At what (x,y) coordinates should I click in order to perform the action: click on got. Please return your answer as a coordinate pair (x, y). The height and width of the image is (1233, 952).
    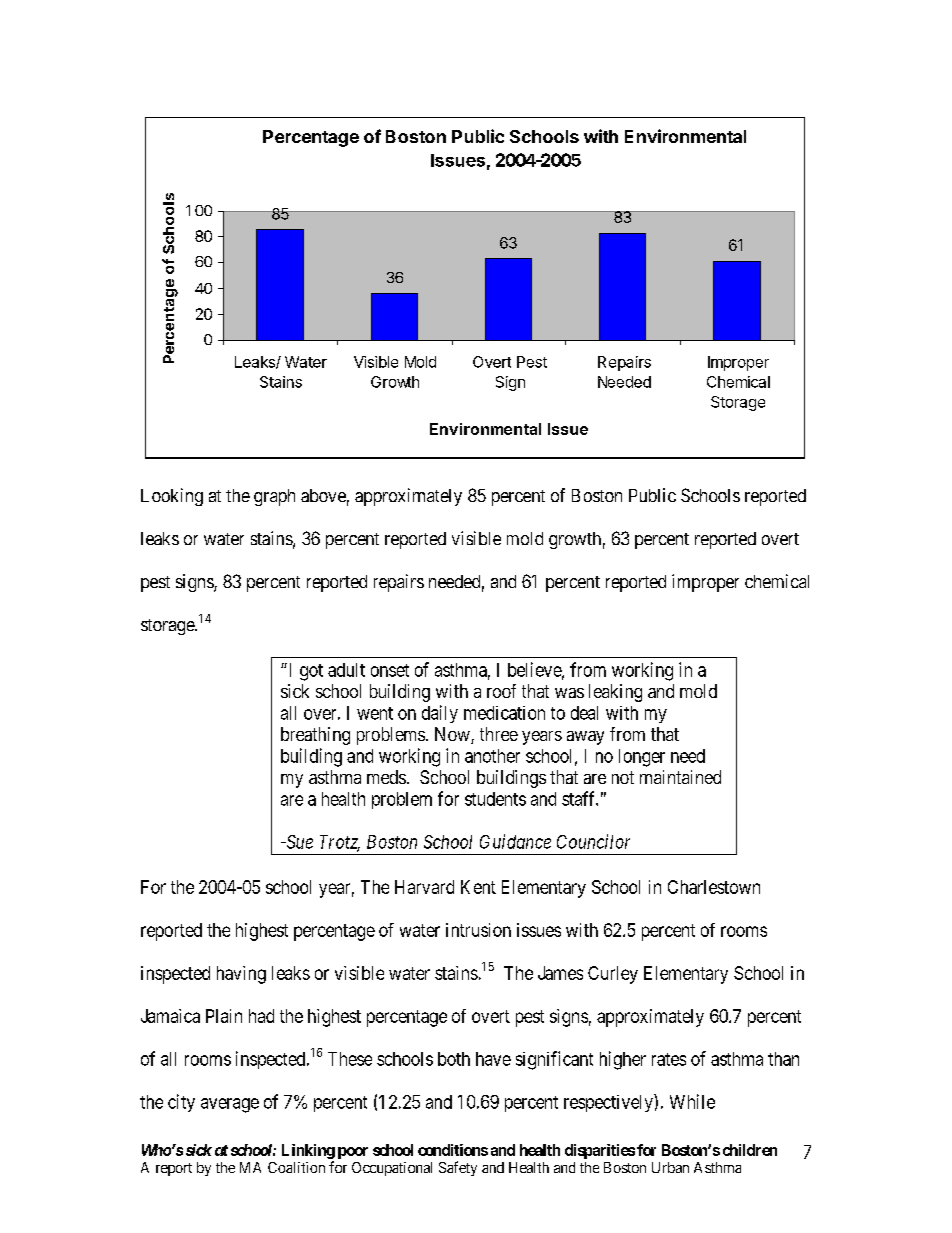
    Looking at the image, I should click on (311, 672).
